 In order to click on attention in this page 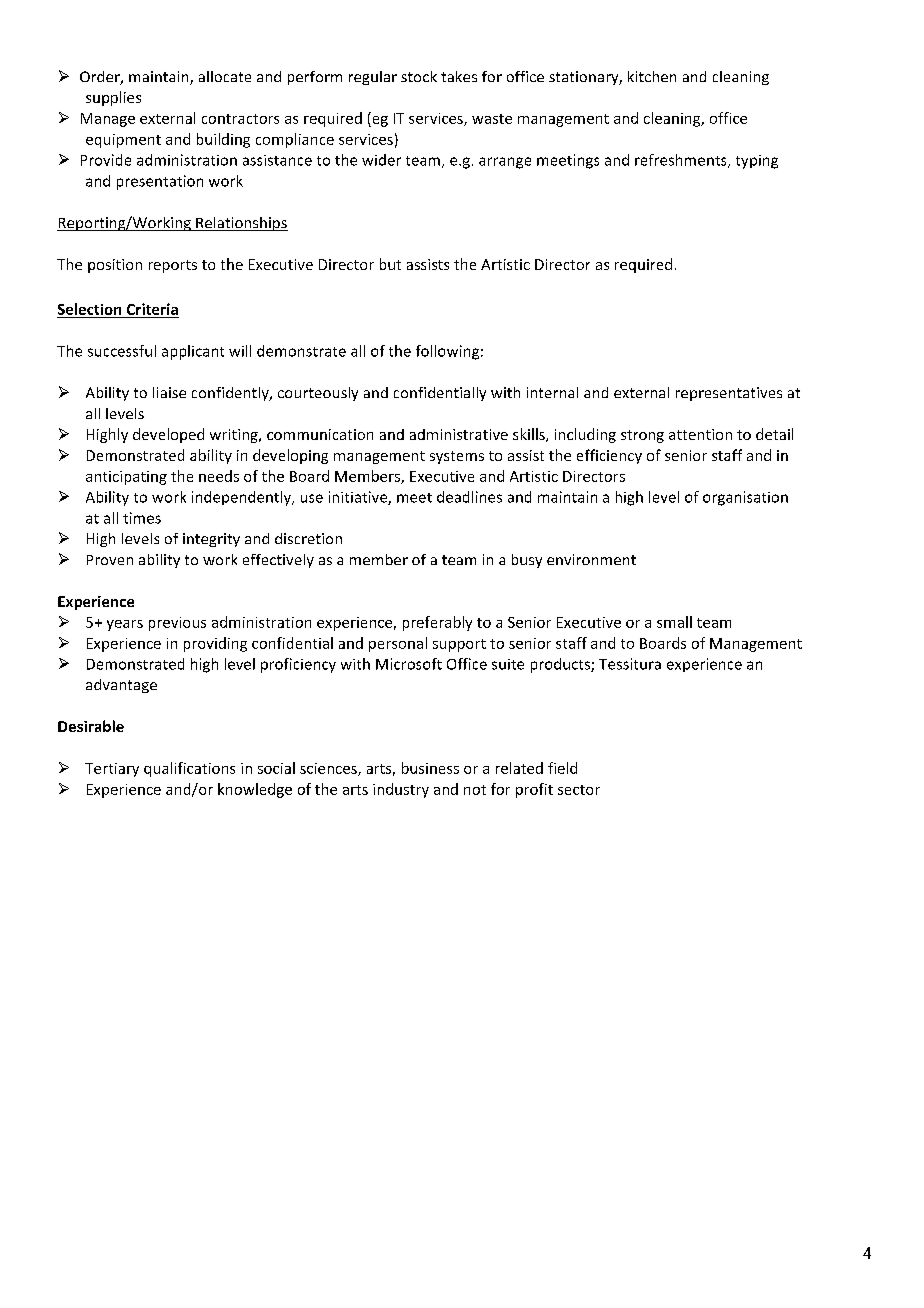, I will do `click(700, 434)`.
